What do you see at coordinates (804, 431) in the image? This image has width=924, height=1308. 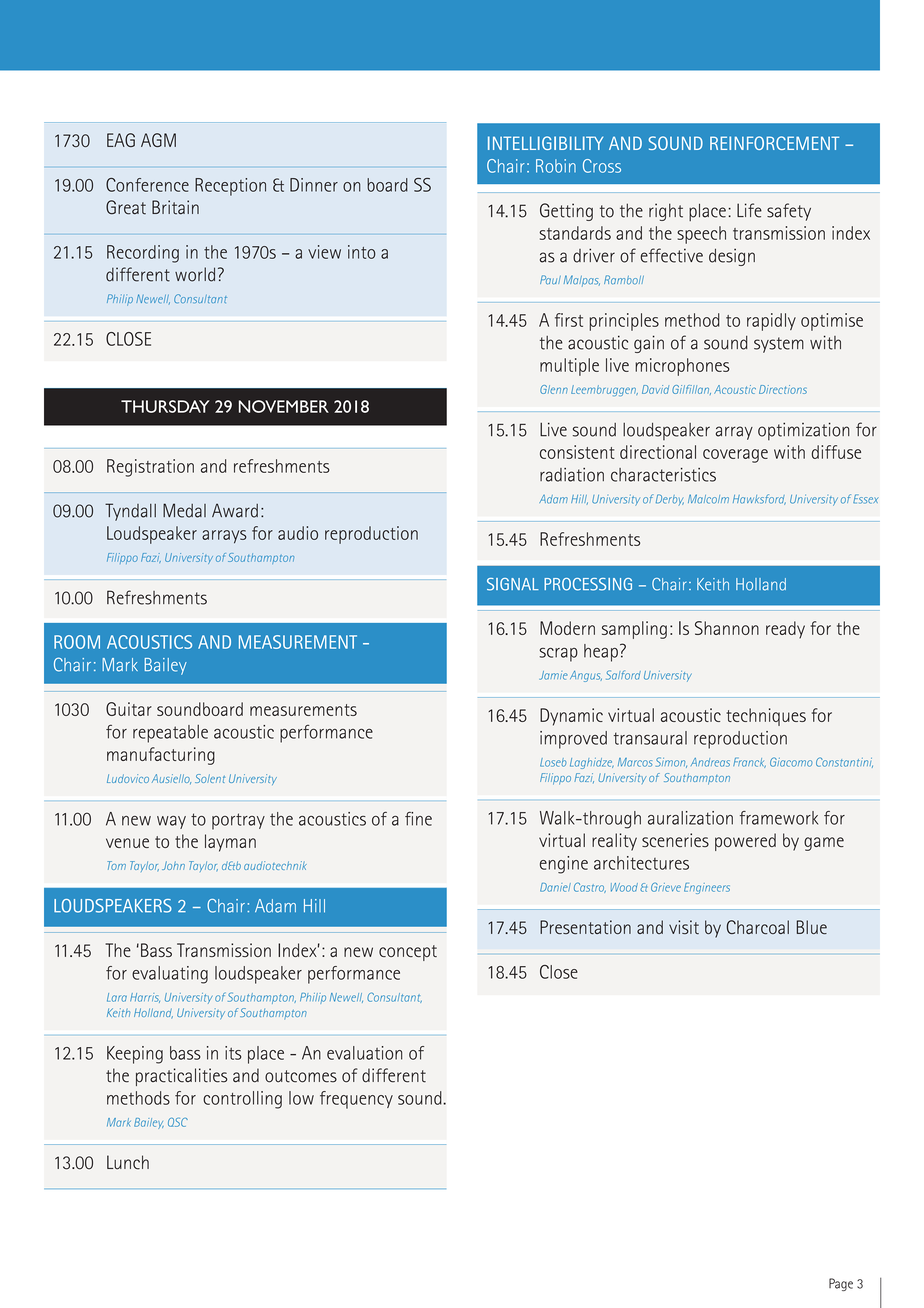 I see `optimization` at bounding box center [804, 431].
